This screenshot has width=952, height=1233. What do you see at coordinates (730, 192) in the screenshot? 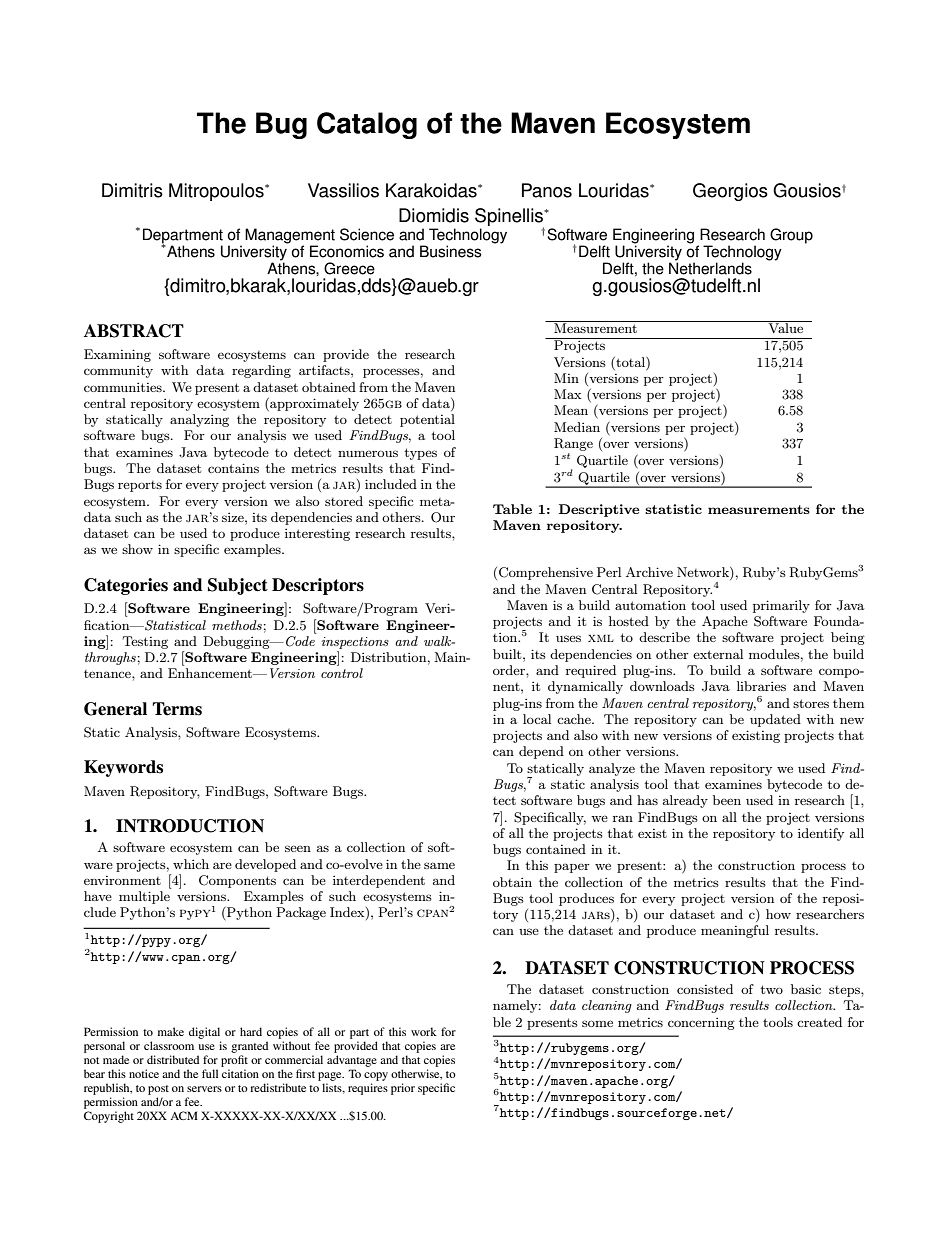
I see `Georgios` at bounding box center [730, 192].
